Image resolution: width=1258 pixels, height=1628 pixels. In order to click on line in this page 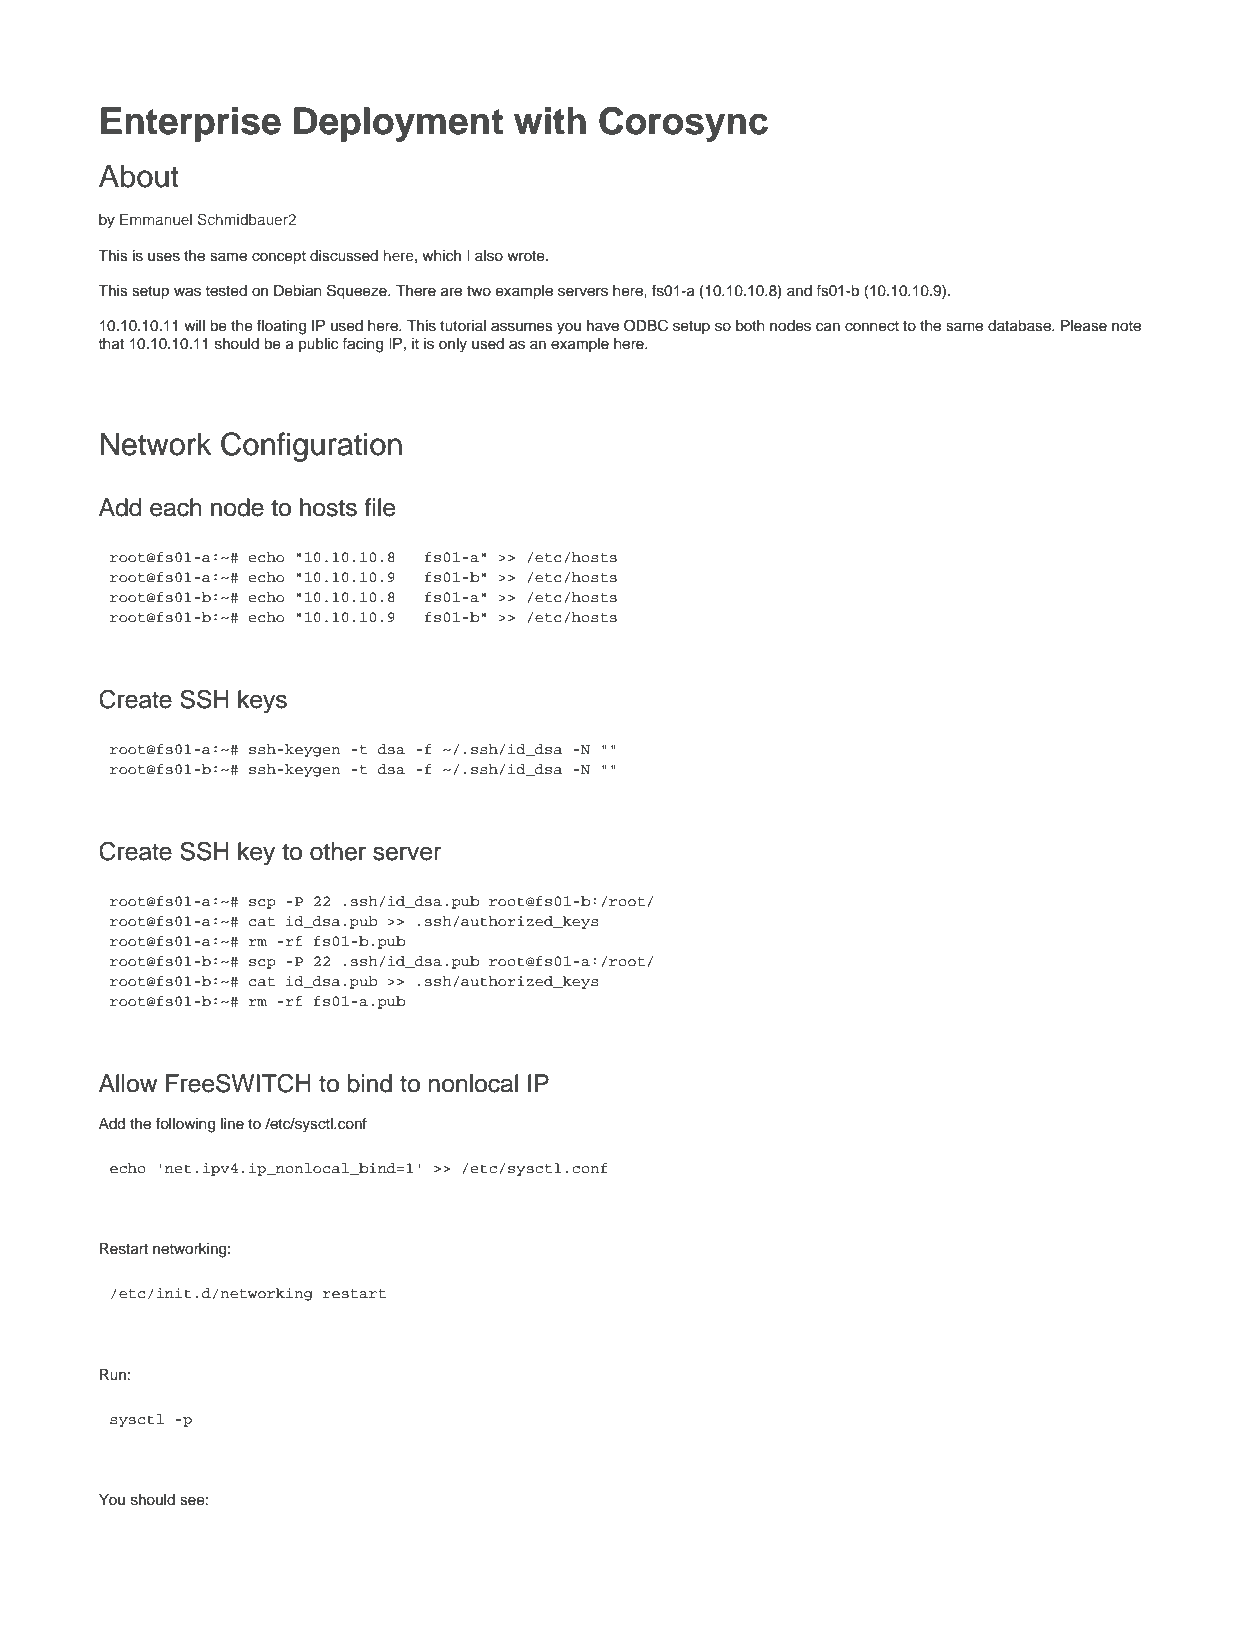, I will do `click(232, 1124)`.
